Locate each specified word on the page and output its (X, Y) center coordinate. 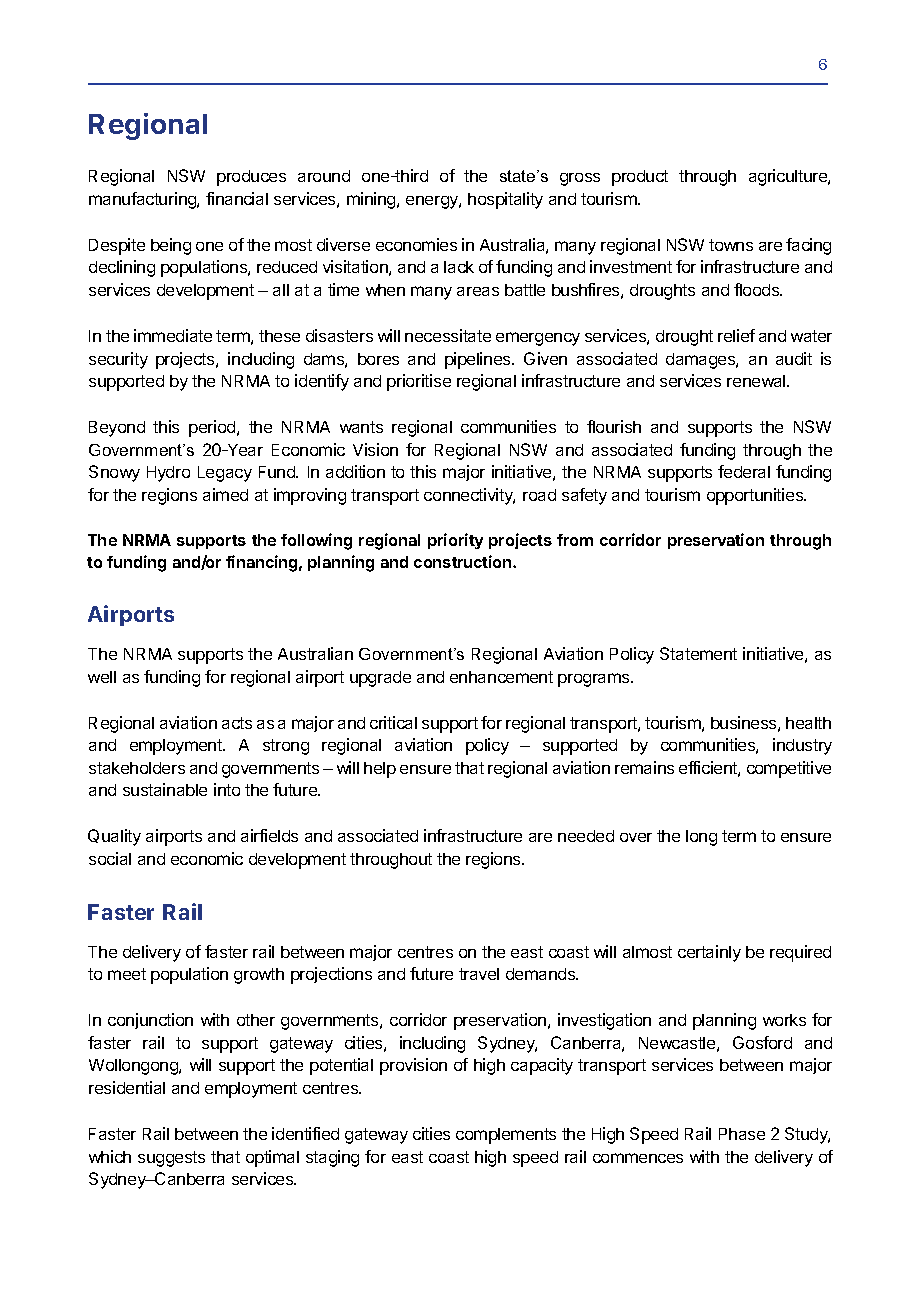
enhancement (501, 677)
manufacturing (143, 200)
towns (731, 245)
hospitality (505, 200)
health (808, 723)
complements (506, 1136)
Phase (742, 1134)
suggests (171, 1159)
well (102, 677)
